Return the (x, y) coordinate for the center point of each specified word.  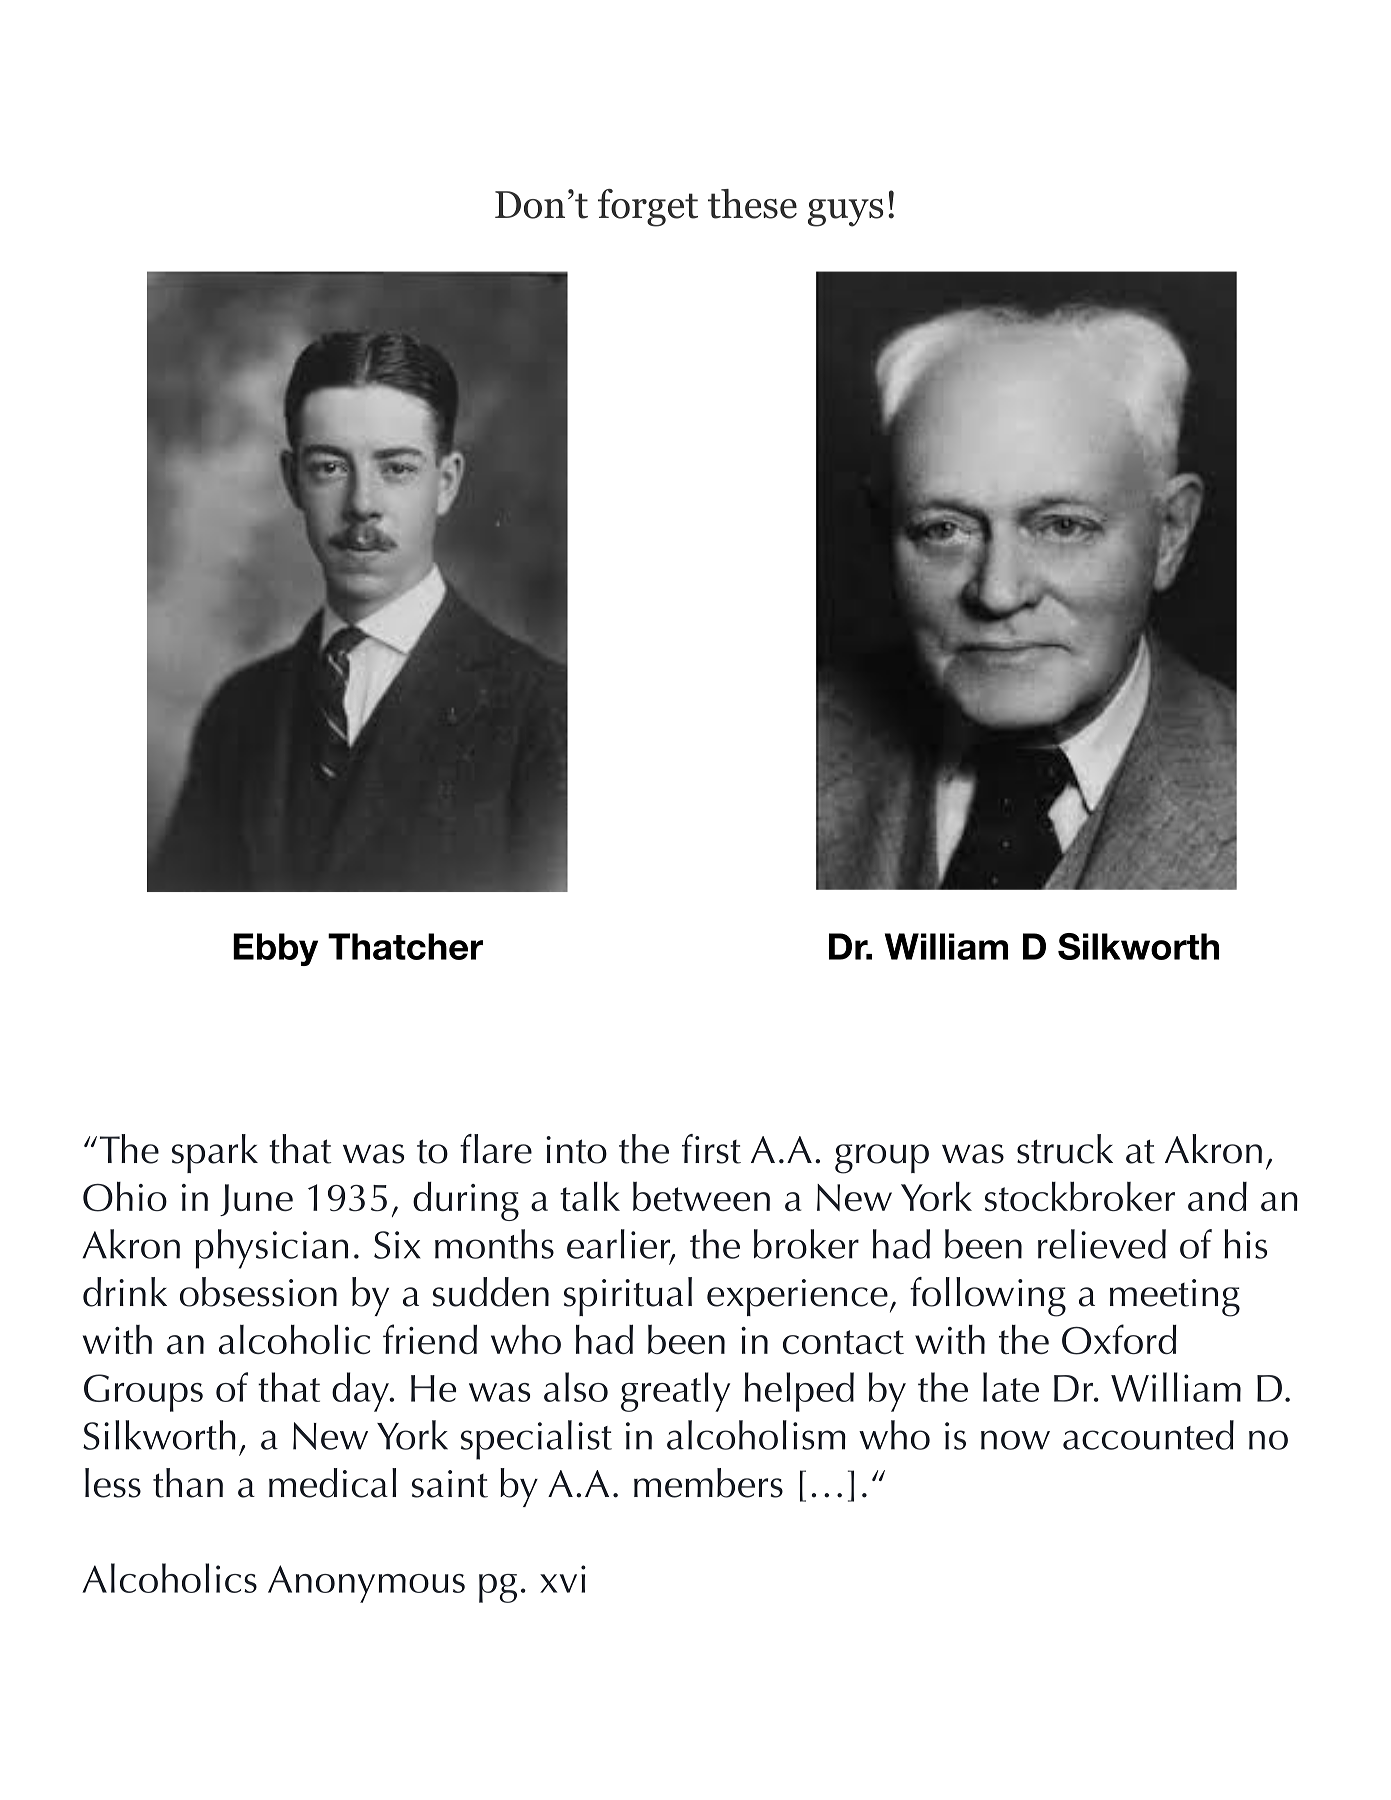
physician (271, 1249)
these (752, 204)
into (576, 1150)
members (708, 1483)
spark (215, 1153)
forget (648, 208)
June (256, 1200)
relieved (1102, 1244)
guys (845, 213)
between (701, 1196)
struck (1065, 1149)
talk (590, 1196)
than (188, 1483)
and (1217, 1196)
